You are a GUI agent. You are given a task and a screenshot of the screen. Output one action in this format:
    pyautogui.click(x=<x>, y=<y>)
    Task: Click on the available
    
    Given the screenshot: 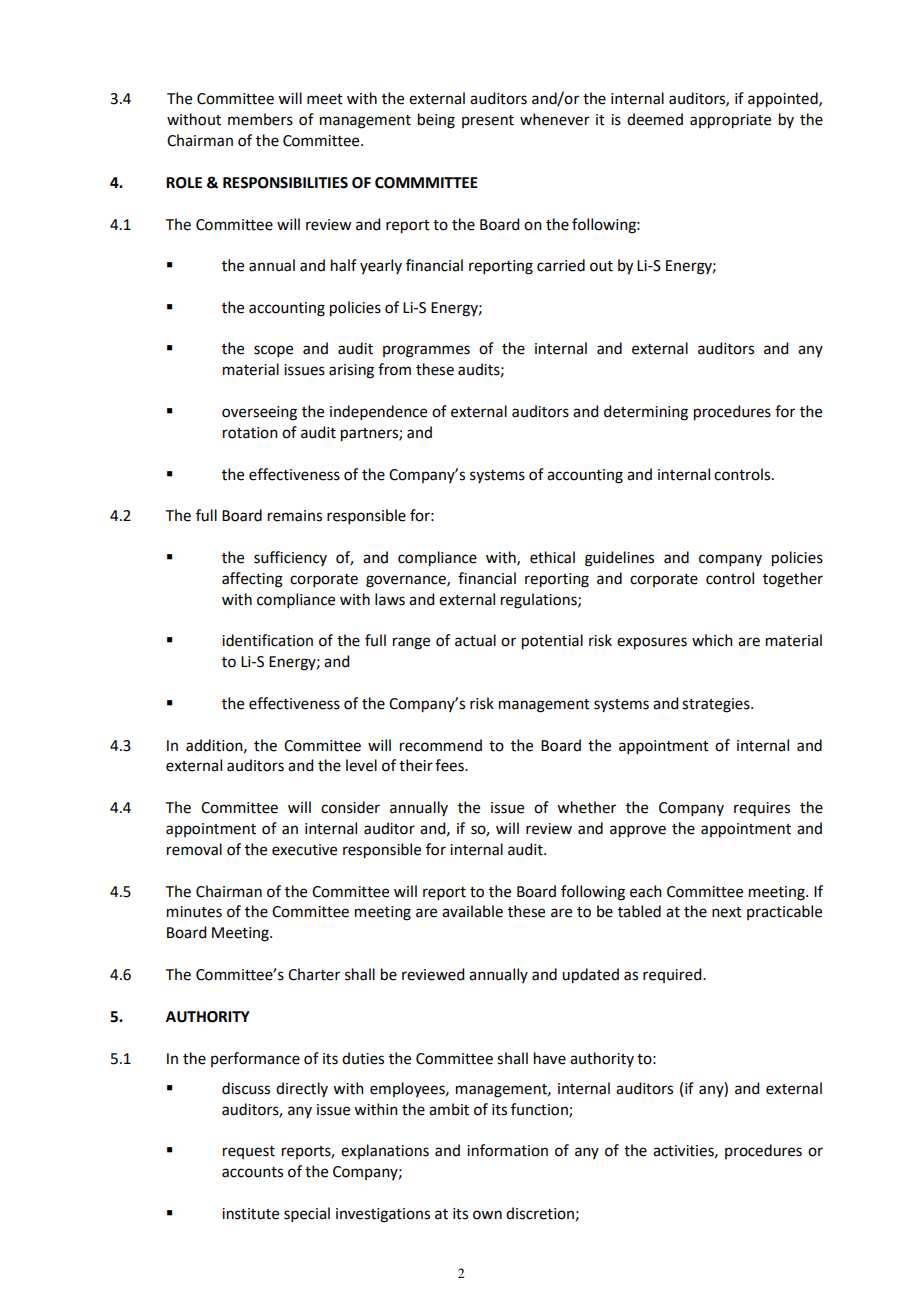 What is the action you would take?
    pyautogui.click(x=472, y=911)
